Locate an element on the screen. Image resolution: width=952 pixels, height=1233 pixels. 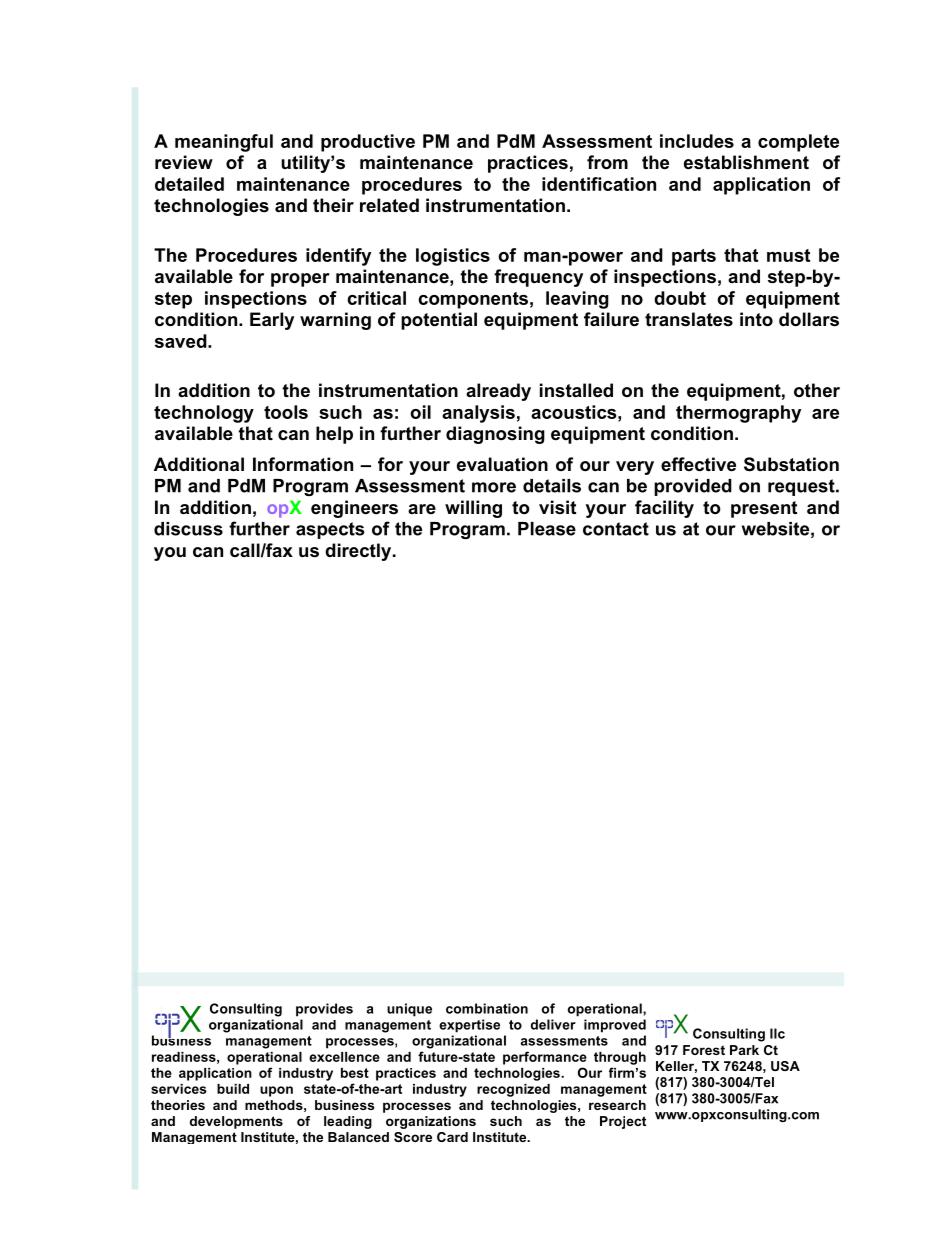
developments is located at coordinates (236, 1122).
